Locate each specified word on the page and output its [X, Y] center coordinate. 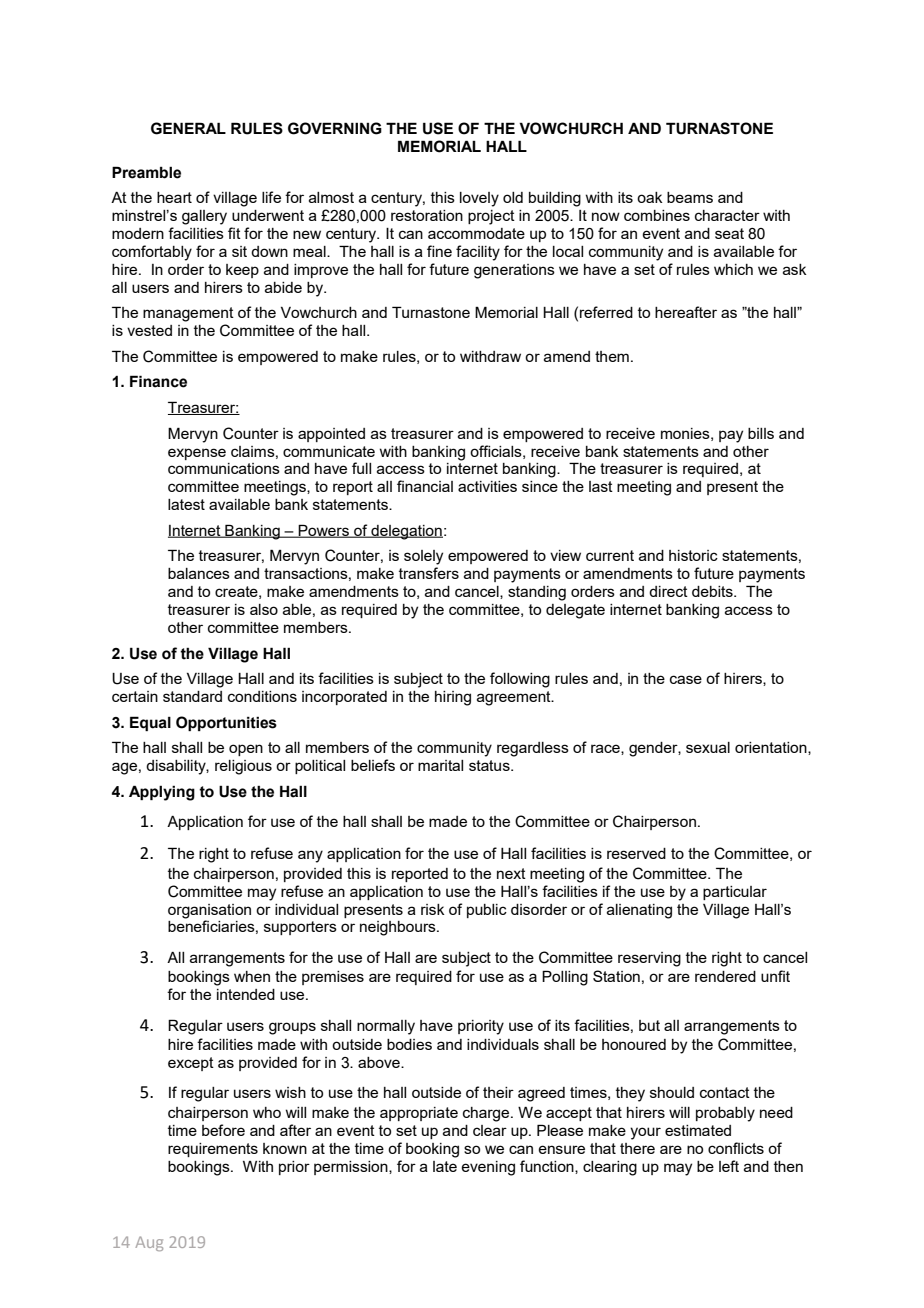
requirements [213, 1150]
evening [488, 1168]
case [686, 679]
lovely [479, 199]
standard [192, 696]
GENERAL [188, 128]
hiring [453, 698]
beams [690, 197]
